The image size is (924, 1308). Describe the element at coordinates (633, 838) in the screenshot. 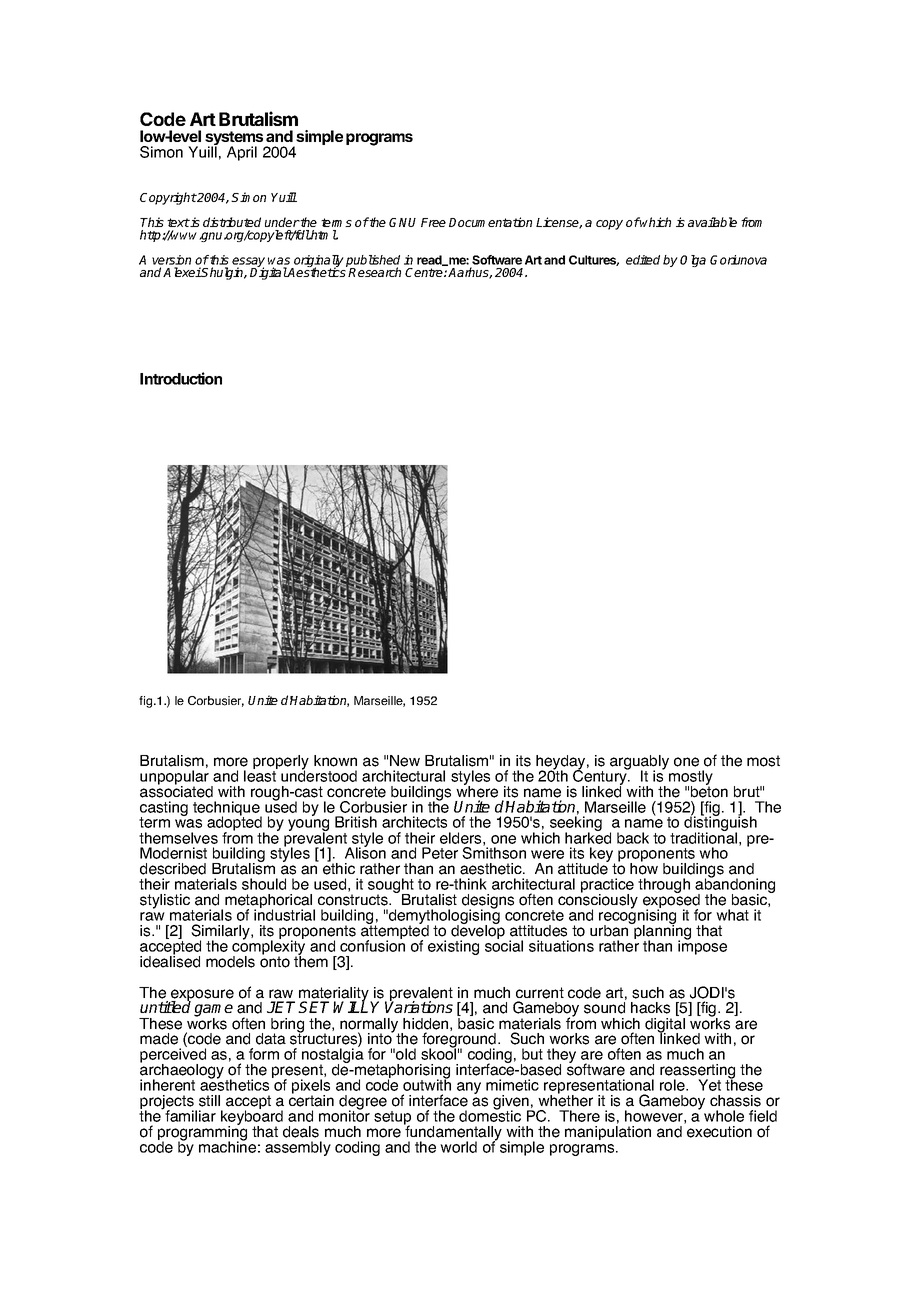

I see `back` at that location.
